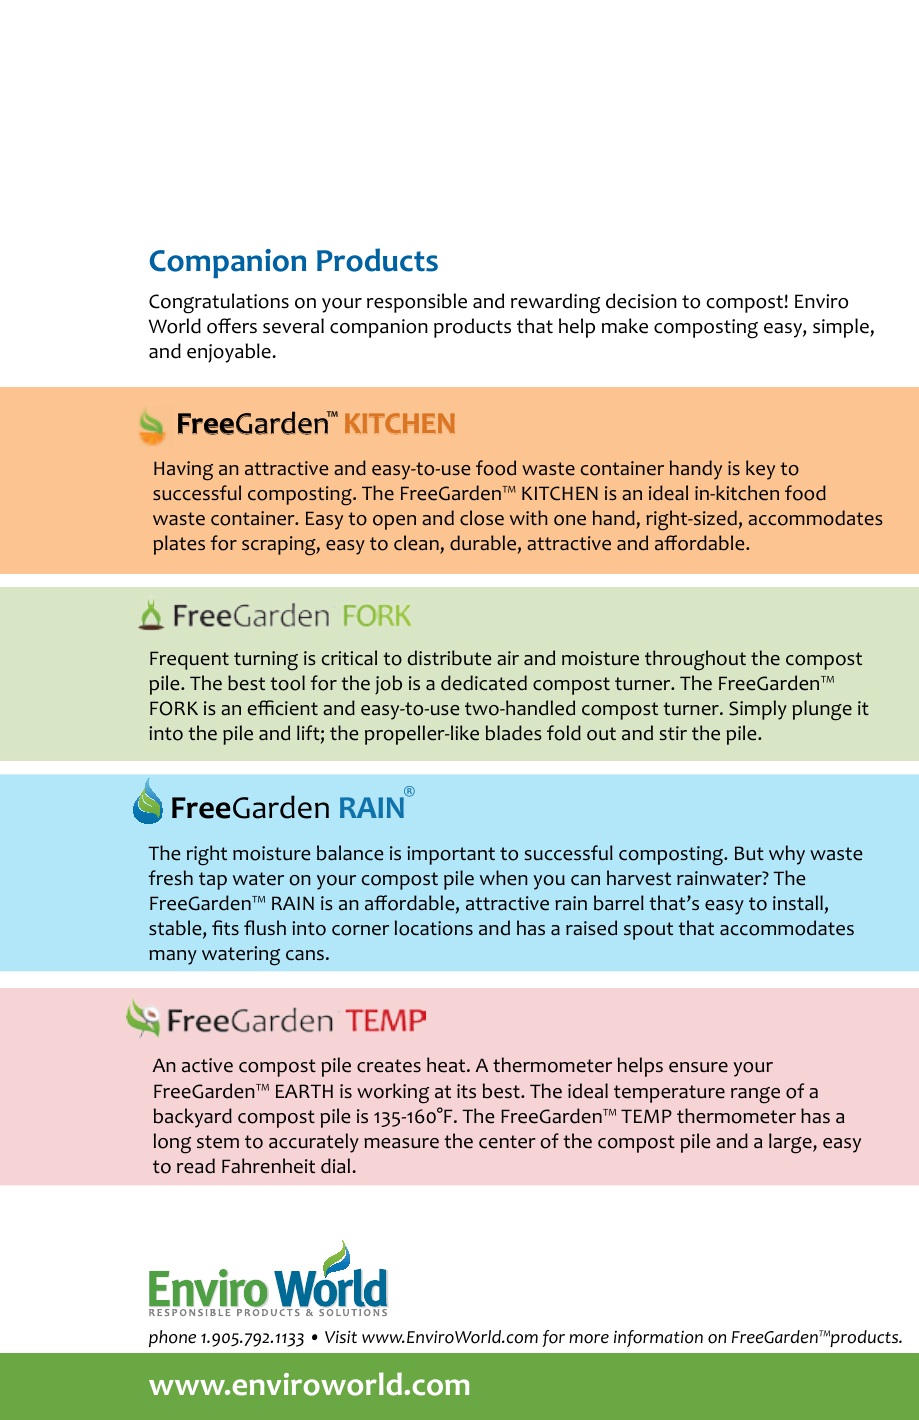 The height and width of the screenshot is (1420, 919). What do you see at coordinates (232, 326) in the screenshot?
I see `offers` at bounding box center [232, 326].
